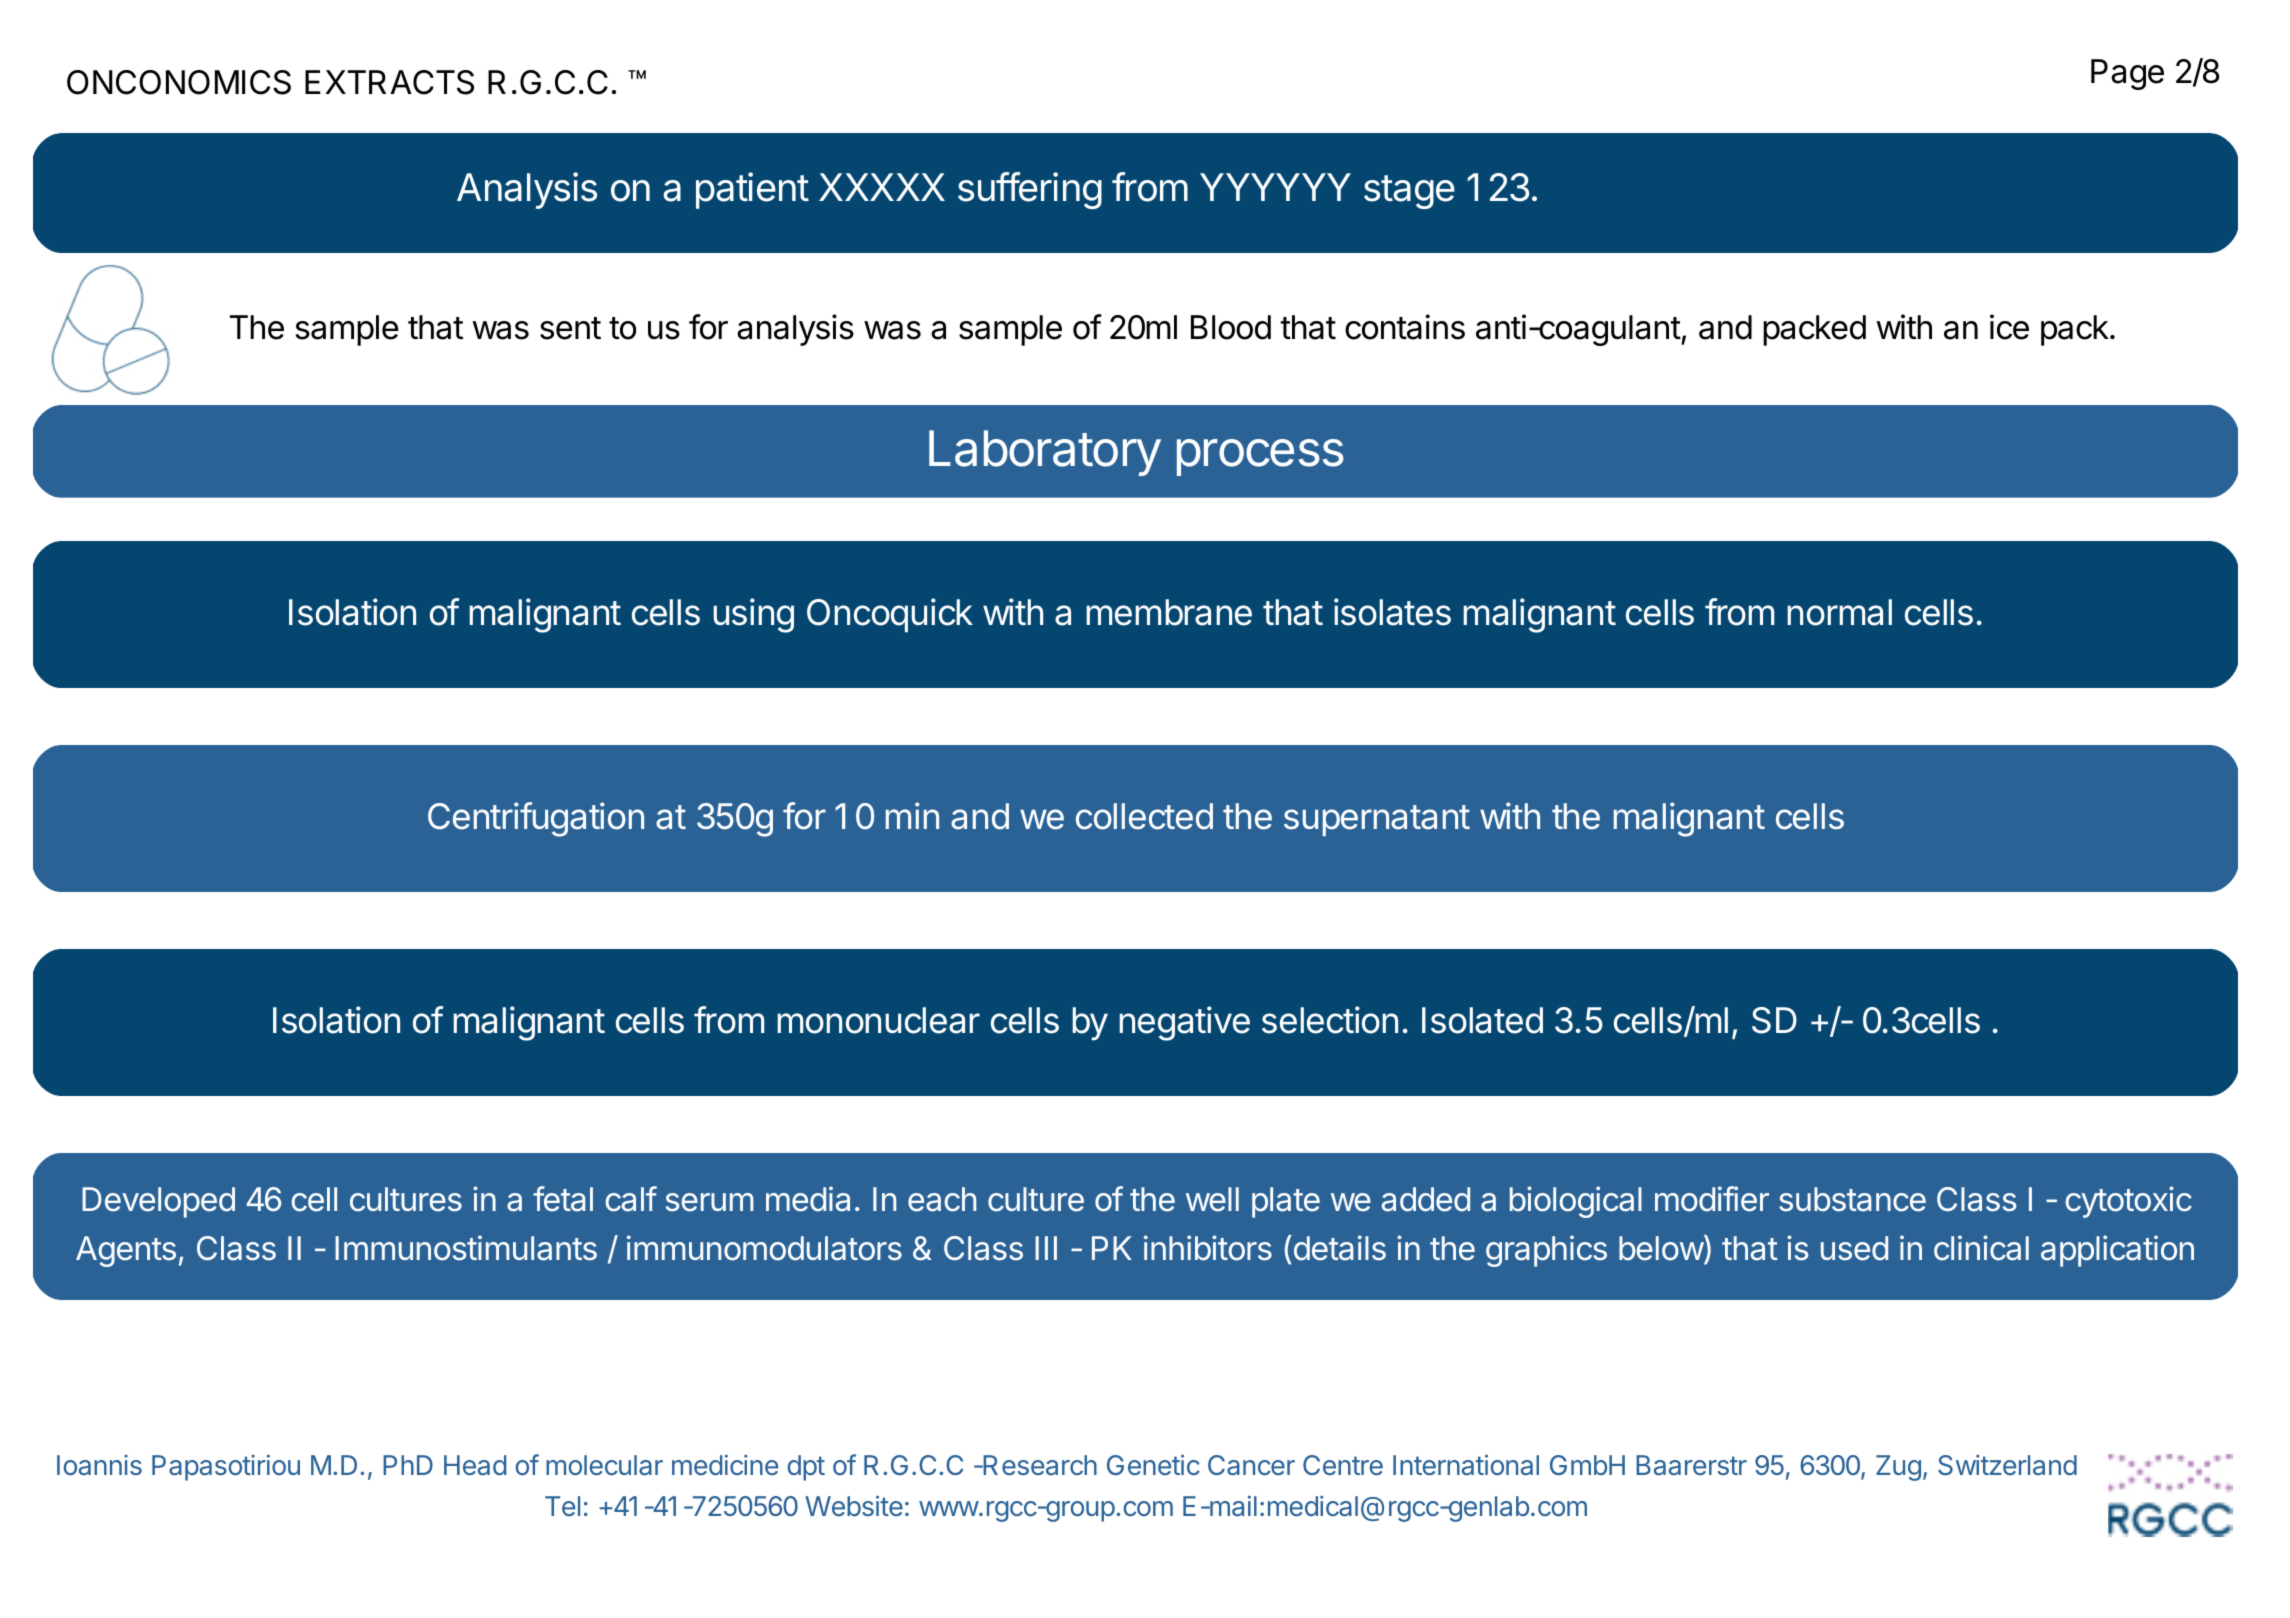  I want to click on mononuclear, so click(878, 1020).
